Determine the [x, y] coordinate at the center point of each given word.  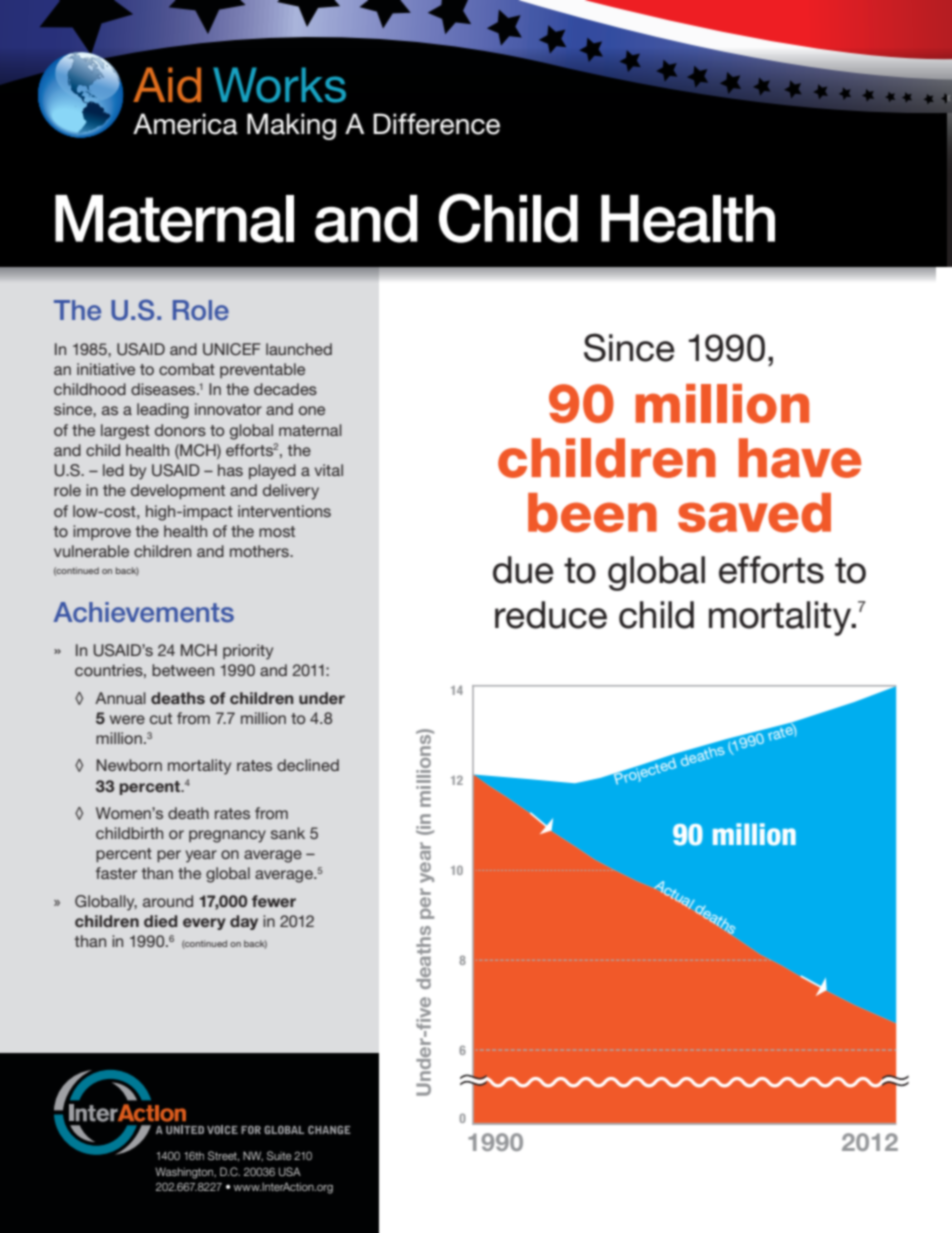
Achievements [144, 612]
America [185, 124]
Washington [185, 1173]
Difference [436, 124]
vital [329, 470]
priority [248, 652]
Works [279, 85]
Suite [279, 1155]
